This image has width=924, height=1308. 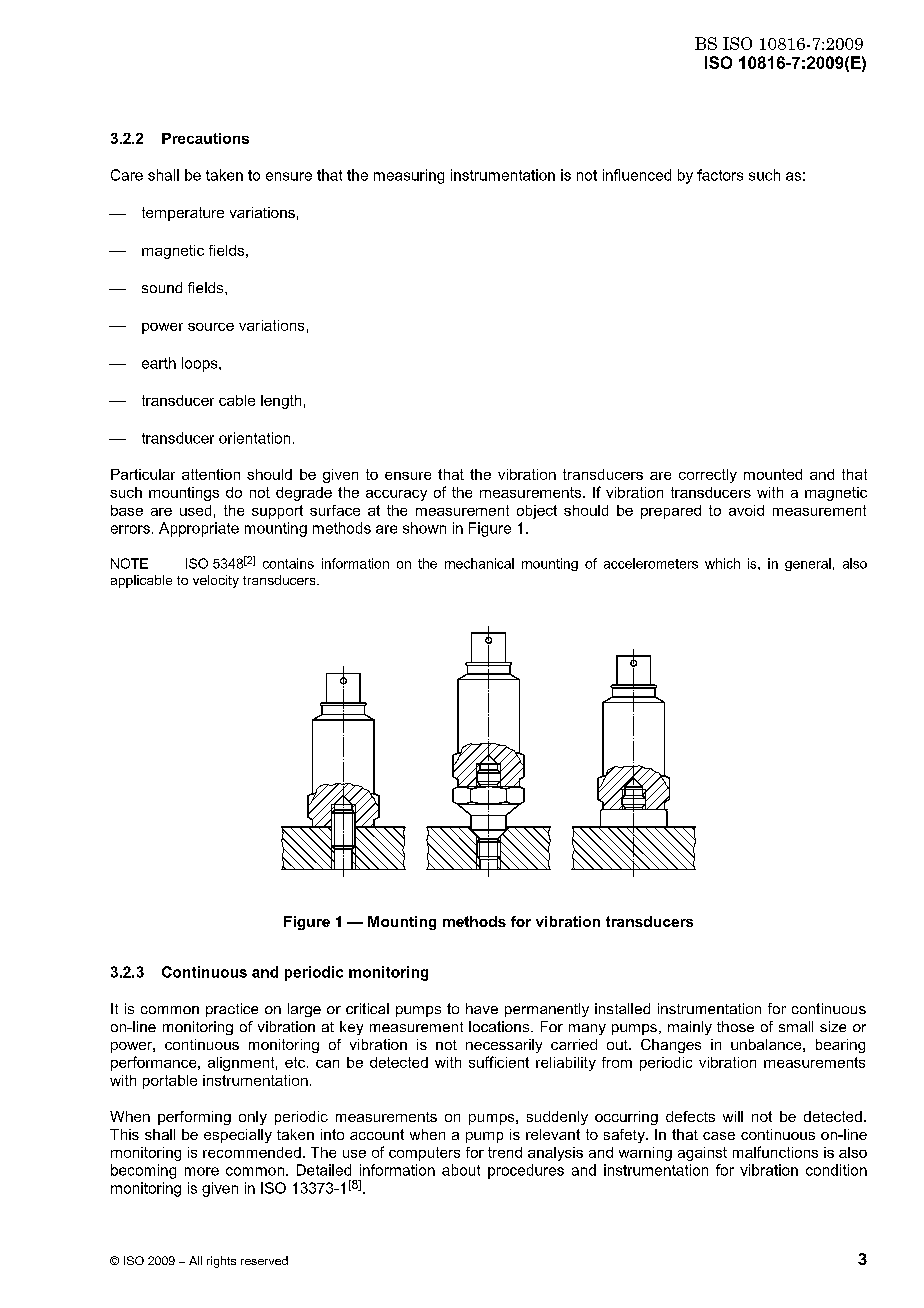 I want to click on those, so click(x=735, y=1026).
